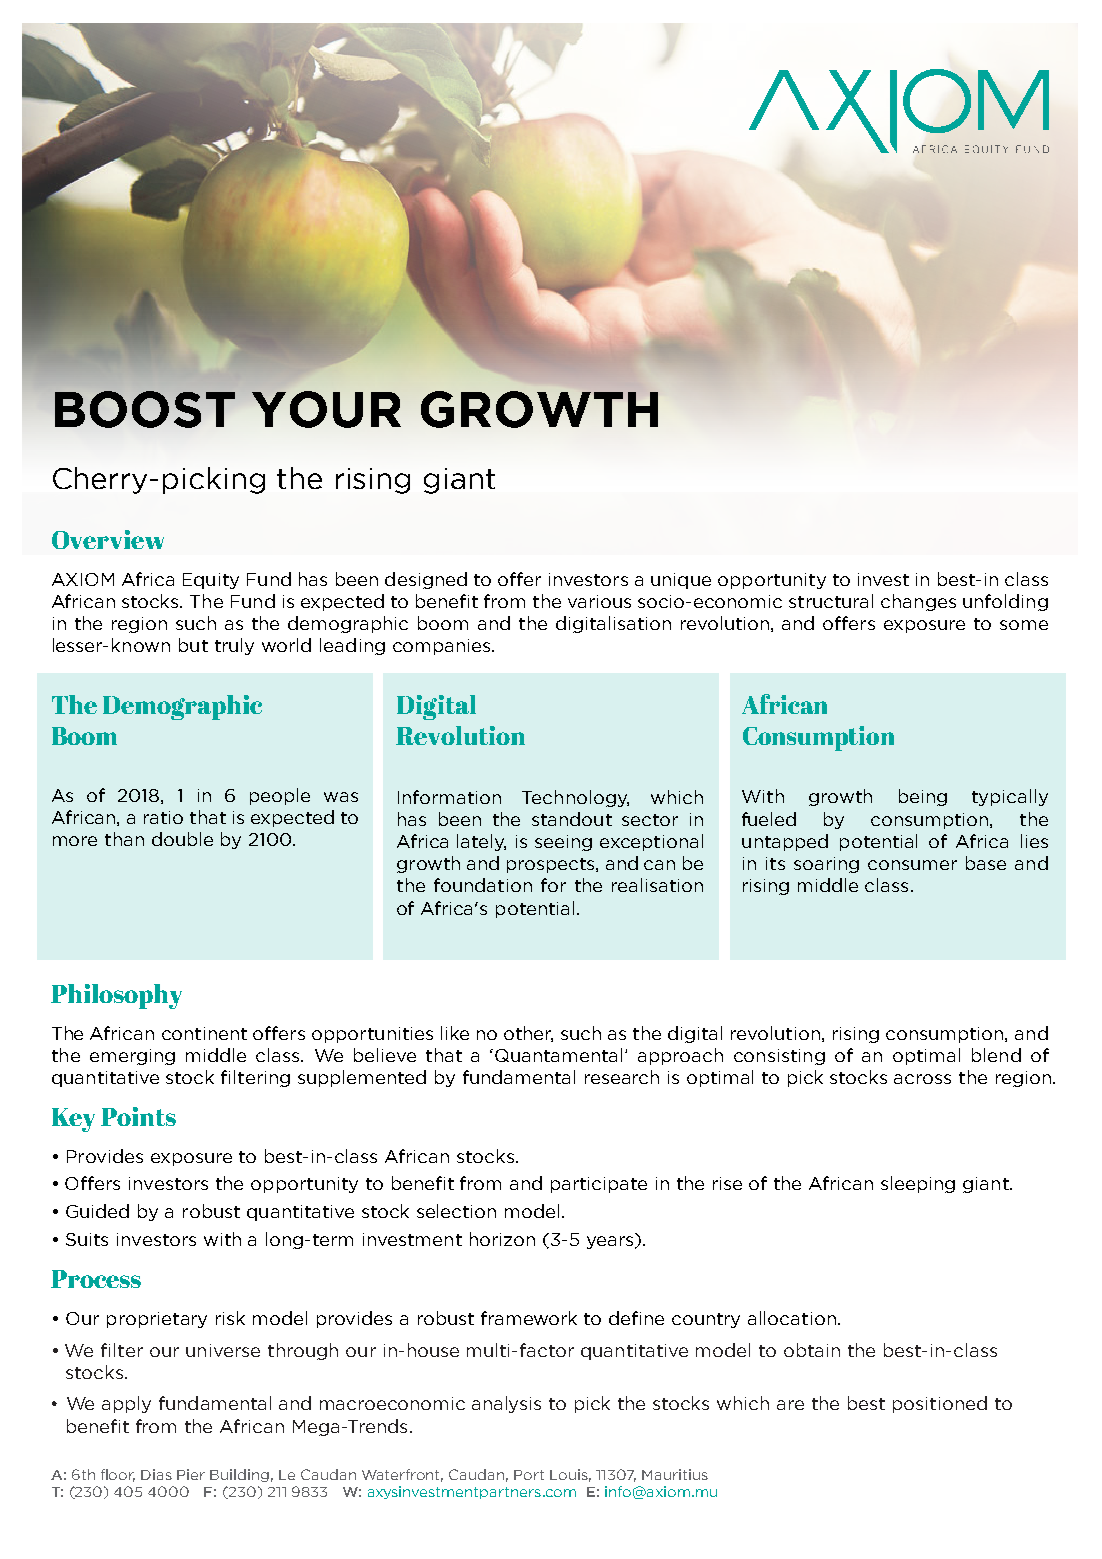  Describe the element at coordinates (145, 409) in the document. I see `BOOST` at that location.
